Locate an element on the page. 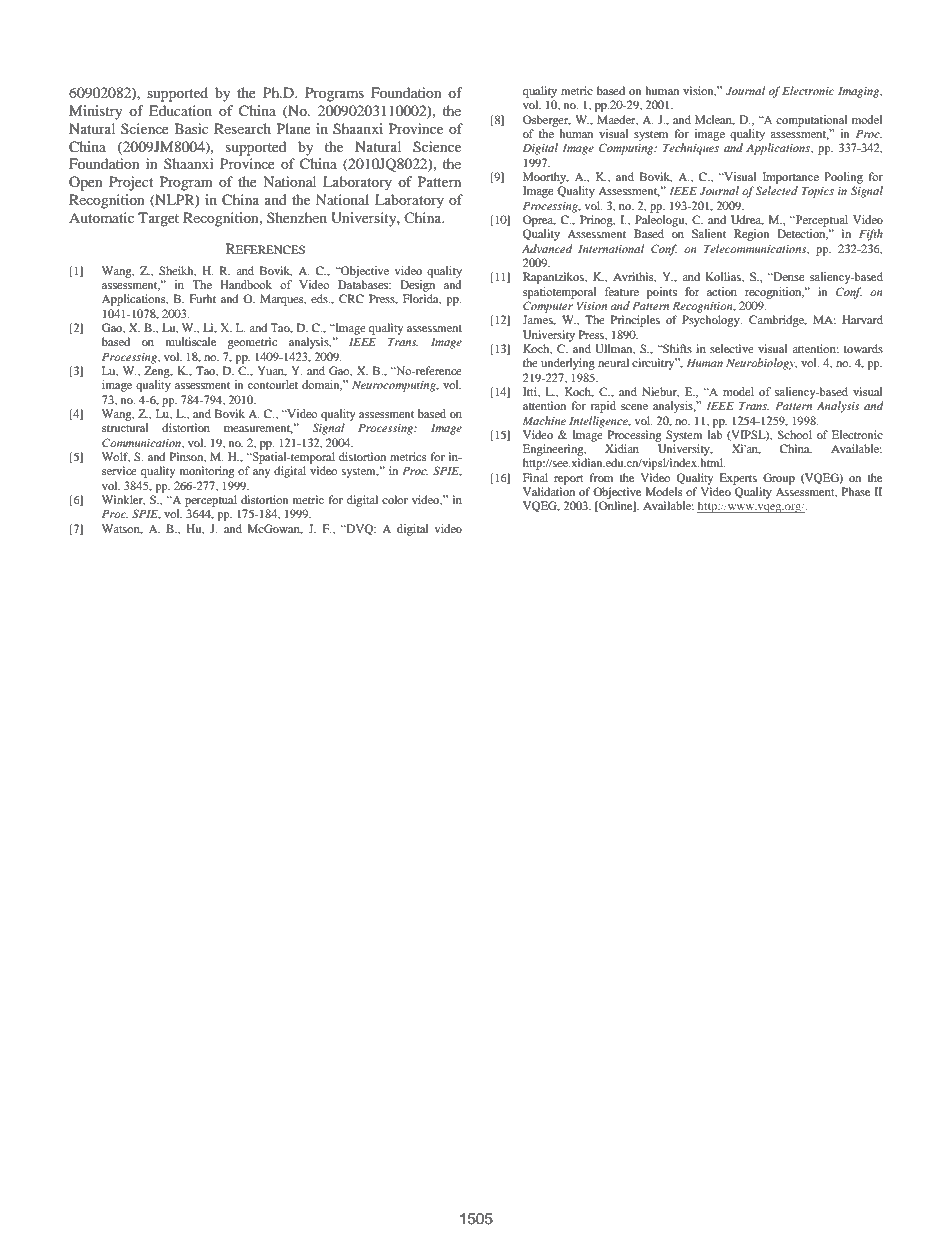 The image size is (952, 1233). computational is located at coordinates (811, 121).
